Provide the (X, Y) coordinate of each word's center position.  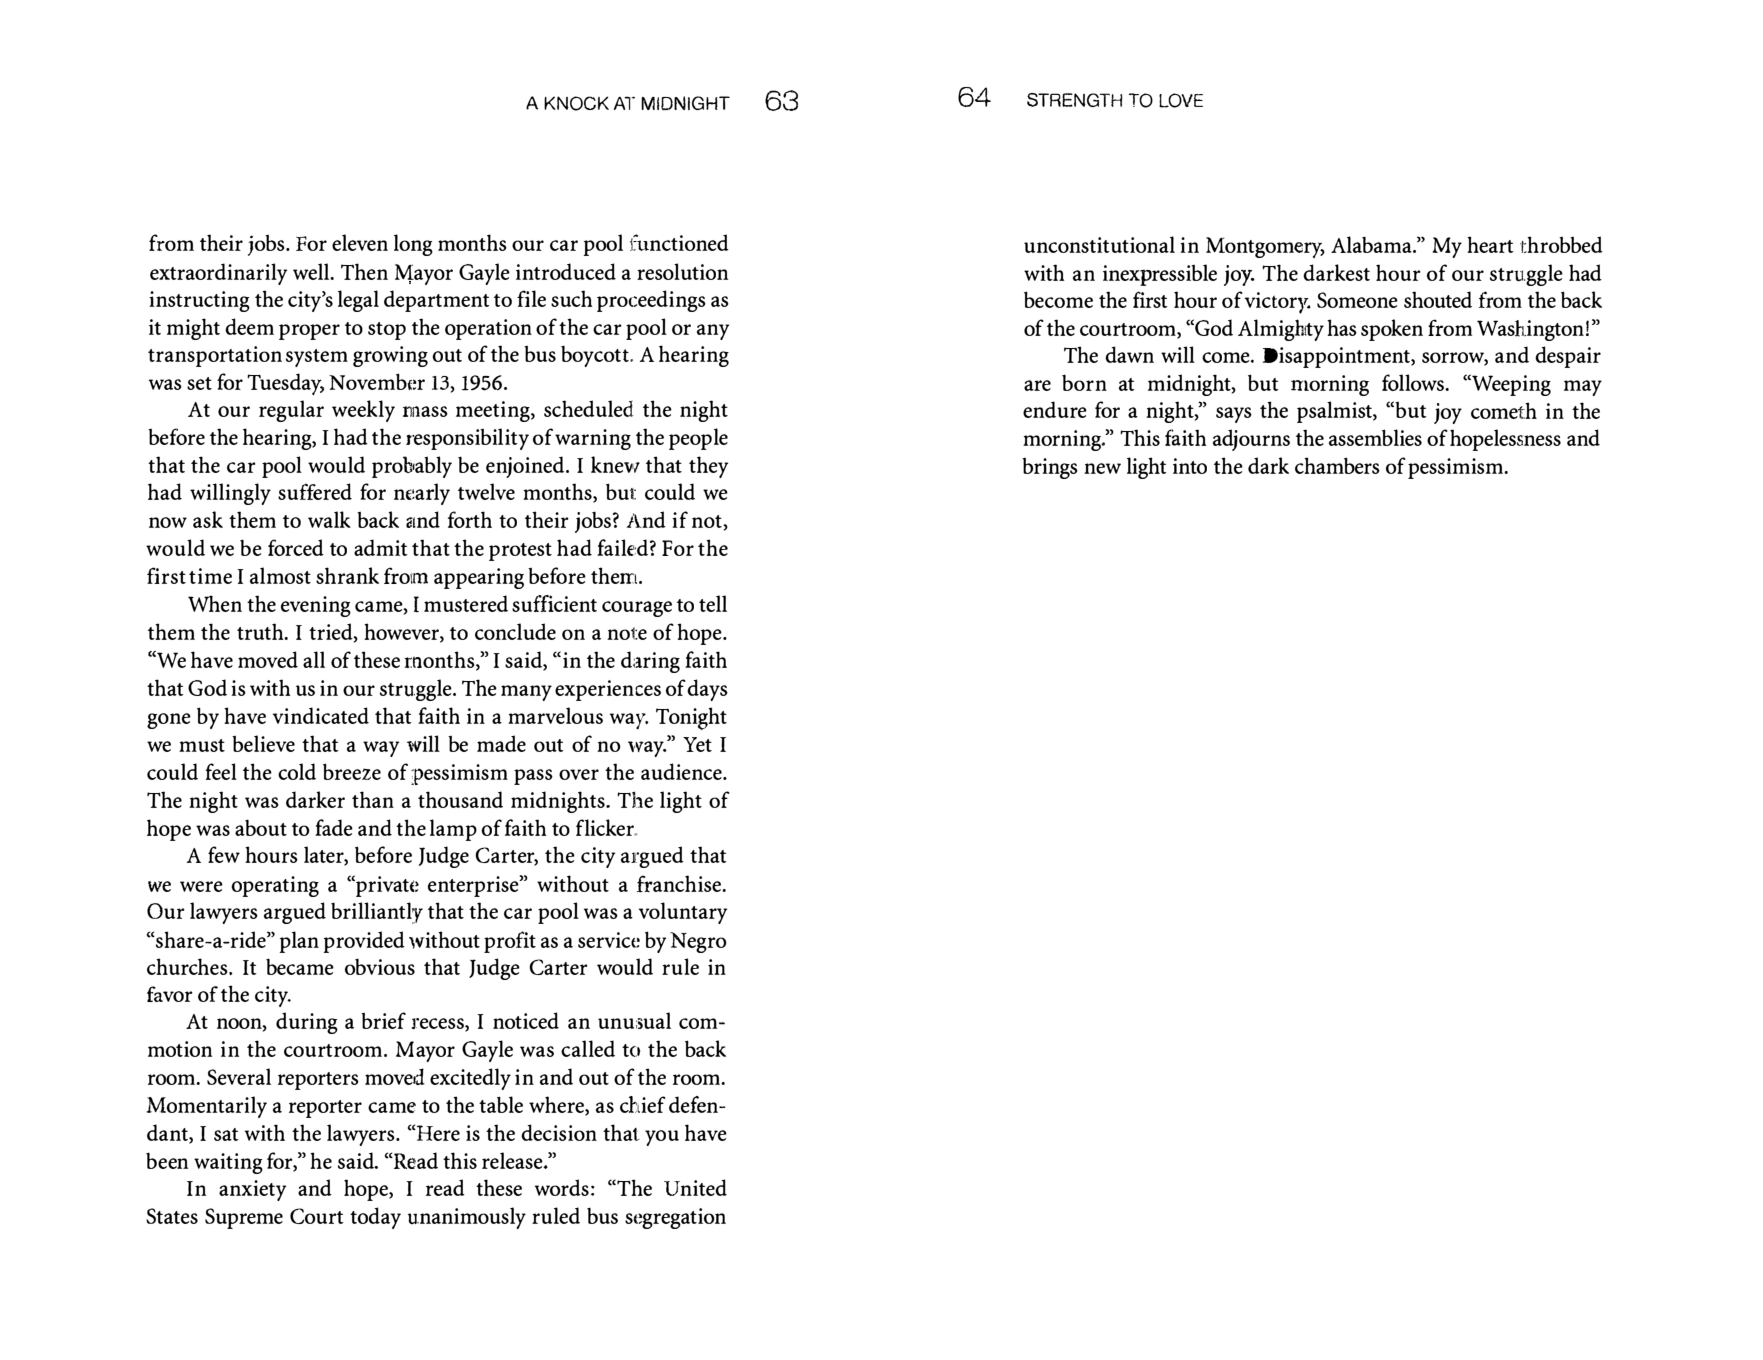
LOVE (1181, 100)
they (708, 467)
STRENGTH (1075, 100)
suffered (315, 491)
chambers (1337, 465)
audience (682, 771)
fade (334, 827)
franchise (680, 883)
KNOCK (576, 103)
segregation (675, 1218)
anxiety (252, 1190)
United (695, 1187)
